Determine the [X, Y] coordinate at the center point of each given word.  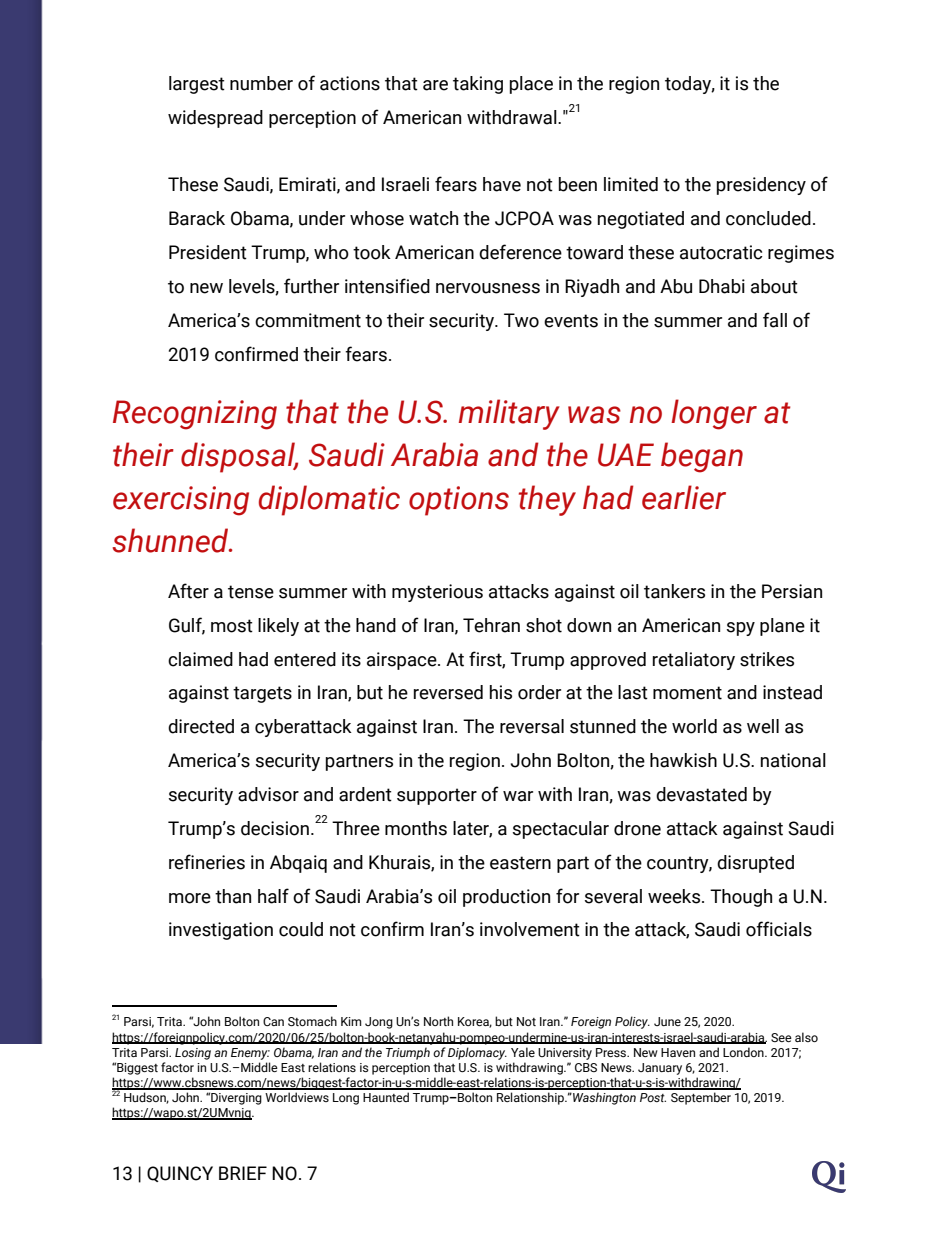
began [702, 457]
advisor [268, 794]
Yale [523, 1052]
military [509, 414]
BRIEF [243, 1173]
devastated [701, 794]
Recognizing [195, 415]
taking [478, 85]
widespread [215, 119]
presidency [761, 186]
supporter [437, 796]
